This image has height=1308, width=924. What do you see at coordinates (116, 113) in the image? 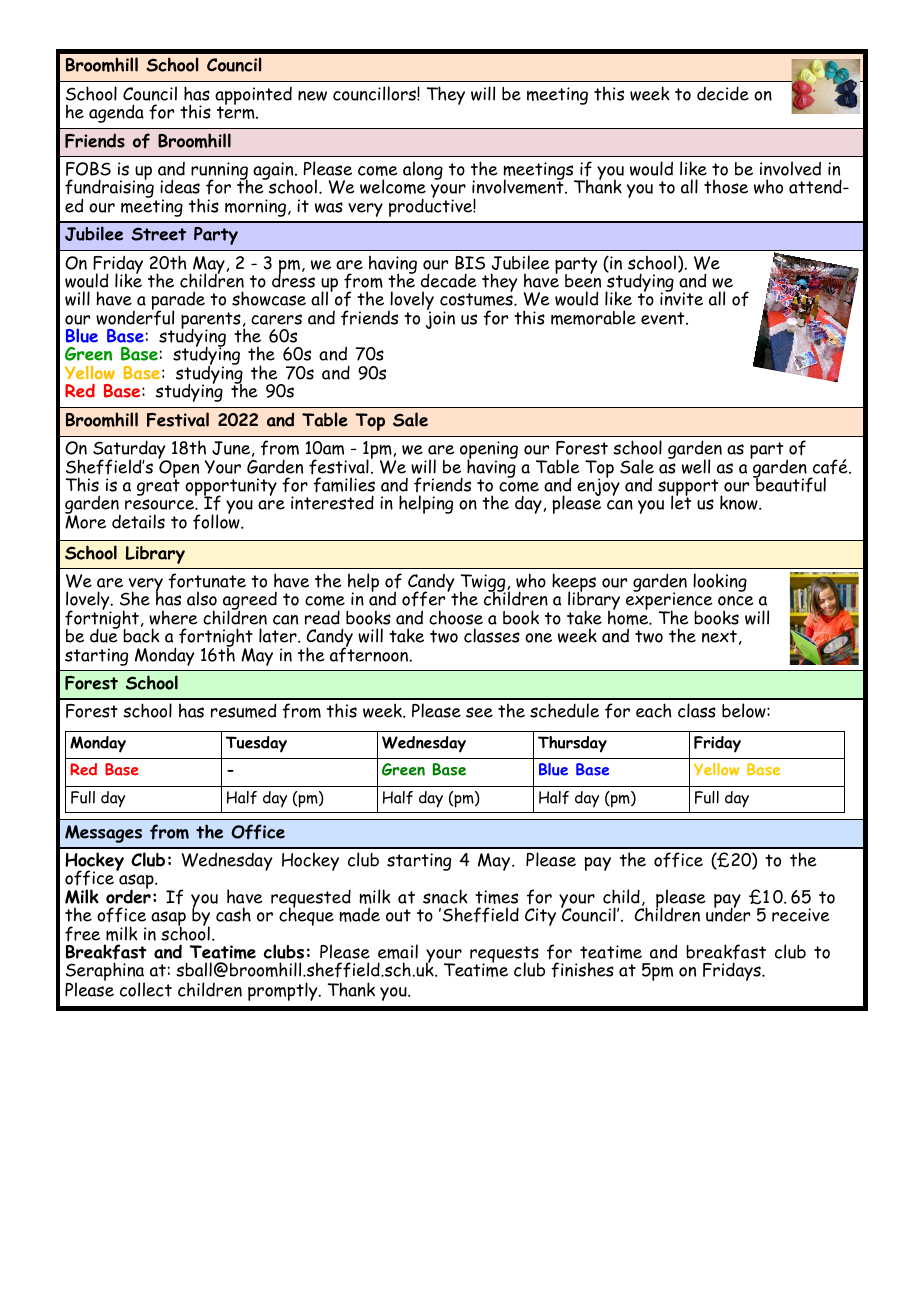
I see `agenda` at bounding box center [116, 113].
